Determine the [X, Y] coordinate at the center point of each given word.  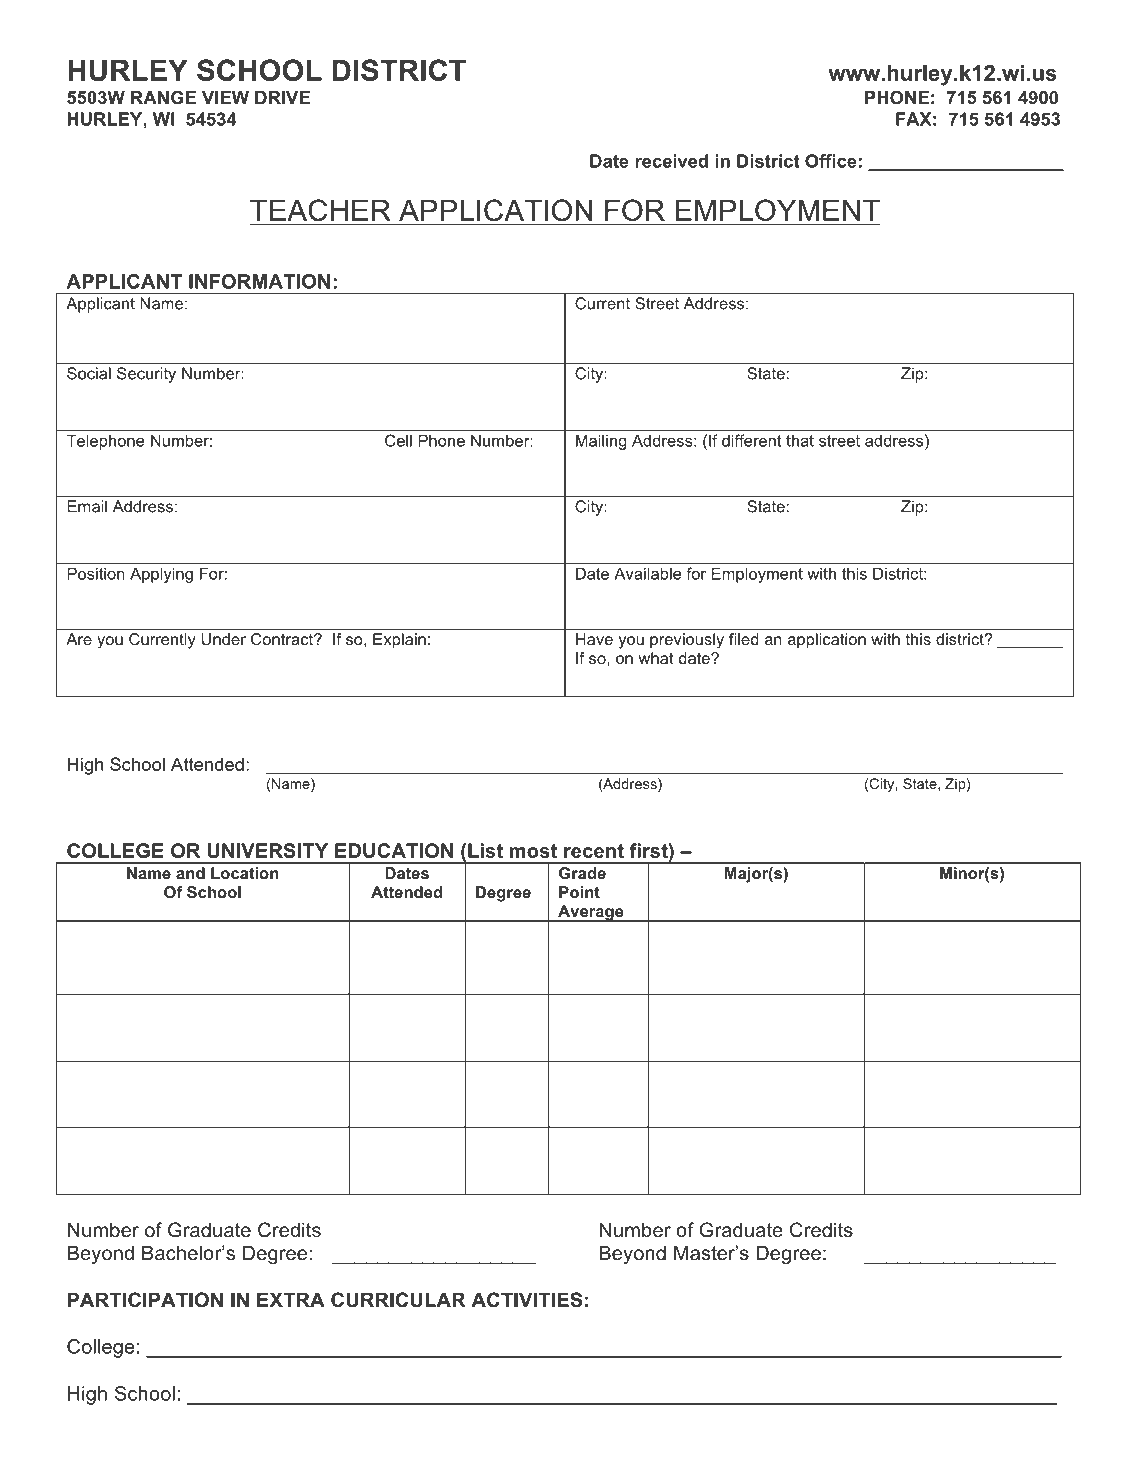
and [190, 873]
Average [591, 913]
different [751, 440]
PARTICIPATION [145, 1300]
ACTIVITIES [526, 1300]
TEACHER [320, 210]
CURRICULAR [398, 1300]
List [485, 850]
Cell [398, 440]
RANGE [163, 97]
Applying [161, 575]
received [671, 161]
